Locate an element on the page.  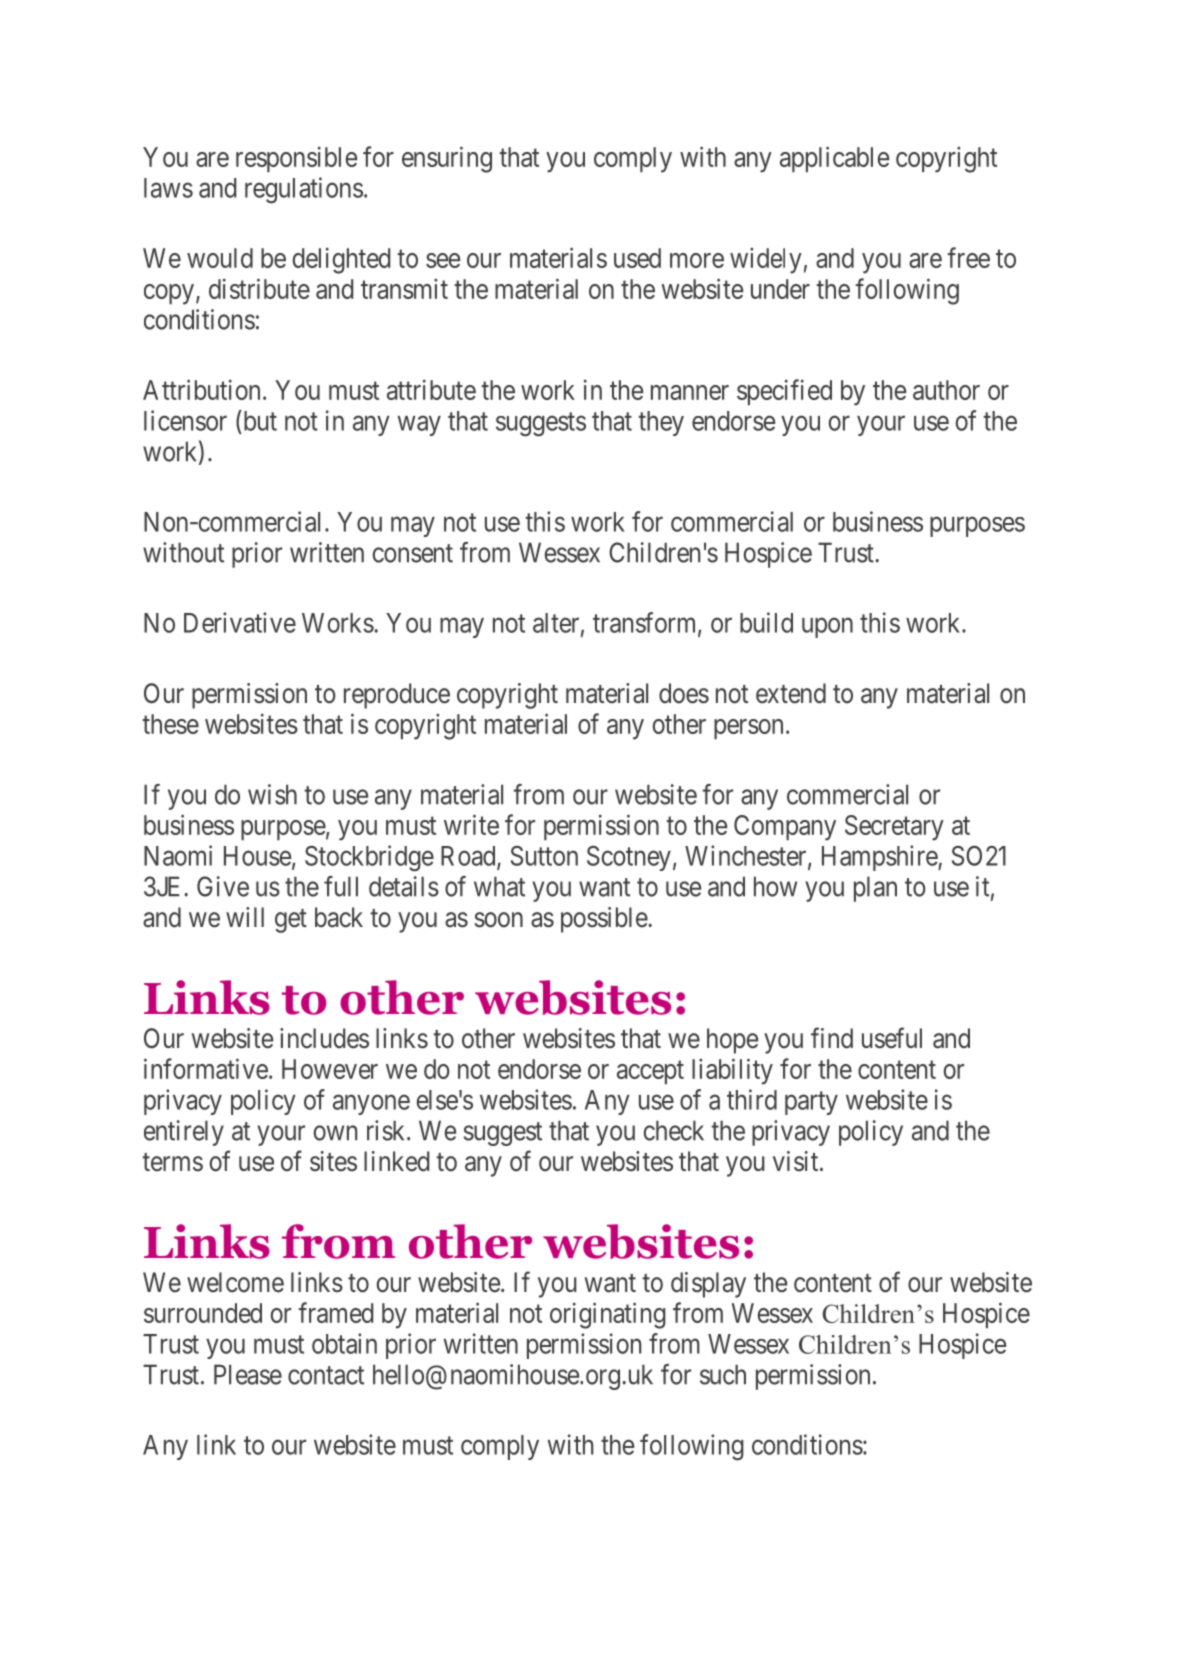
author is located at coordinates (946, 390).
